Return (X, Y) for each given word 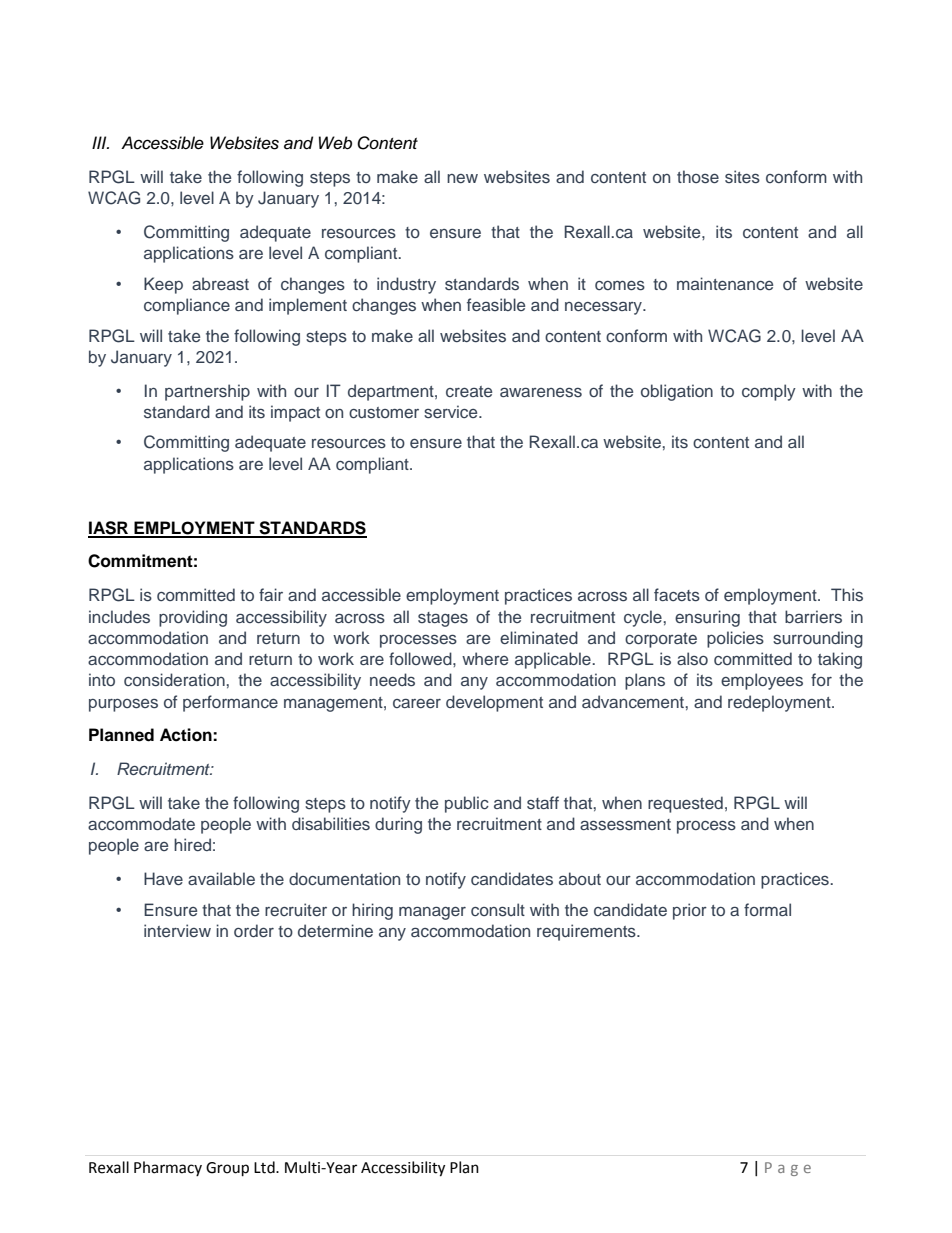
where (485, 658)
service (452, 412)
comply (769, 392)
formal (767, 909)
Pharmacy (168, 1168)
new (462, 178)
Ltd (265, 1167)
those (698, 177)
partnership (207, 392)
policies (735, 639)
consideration (174, 680)
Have (163, 878)
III (100, 142)
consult (498, 910)
